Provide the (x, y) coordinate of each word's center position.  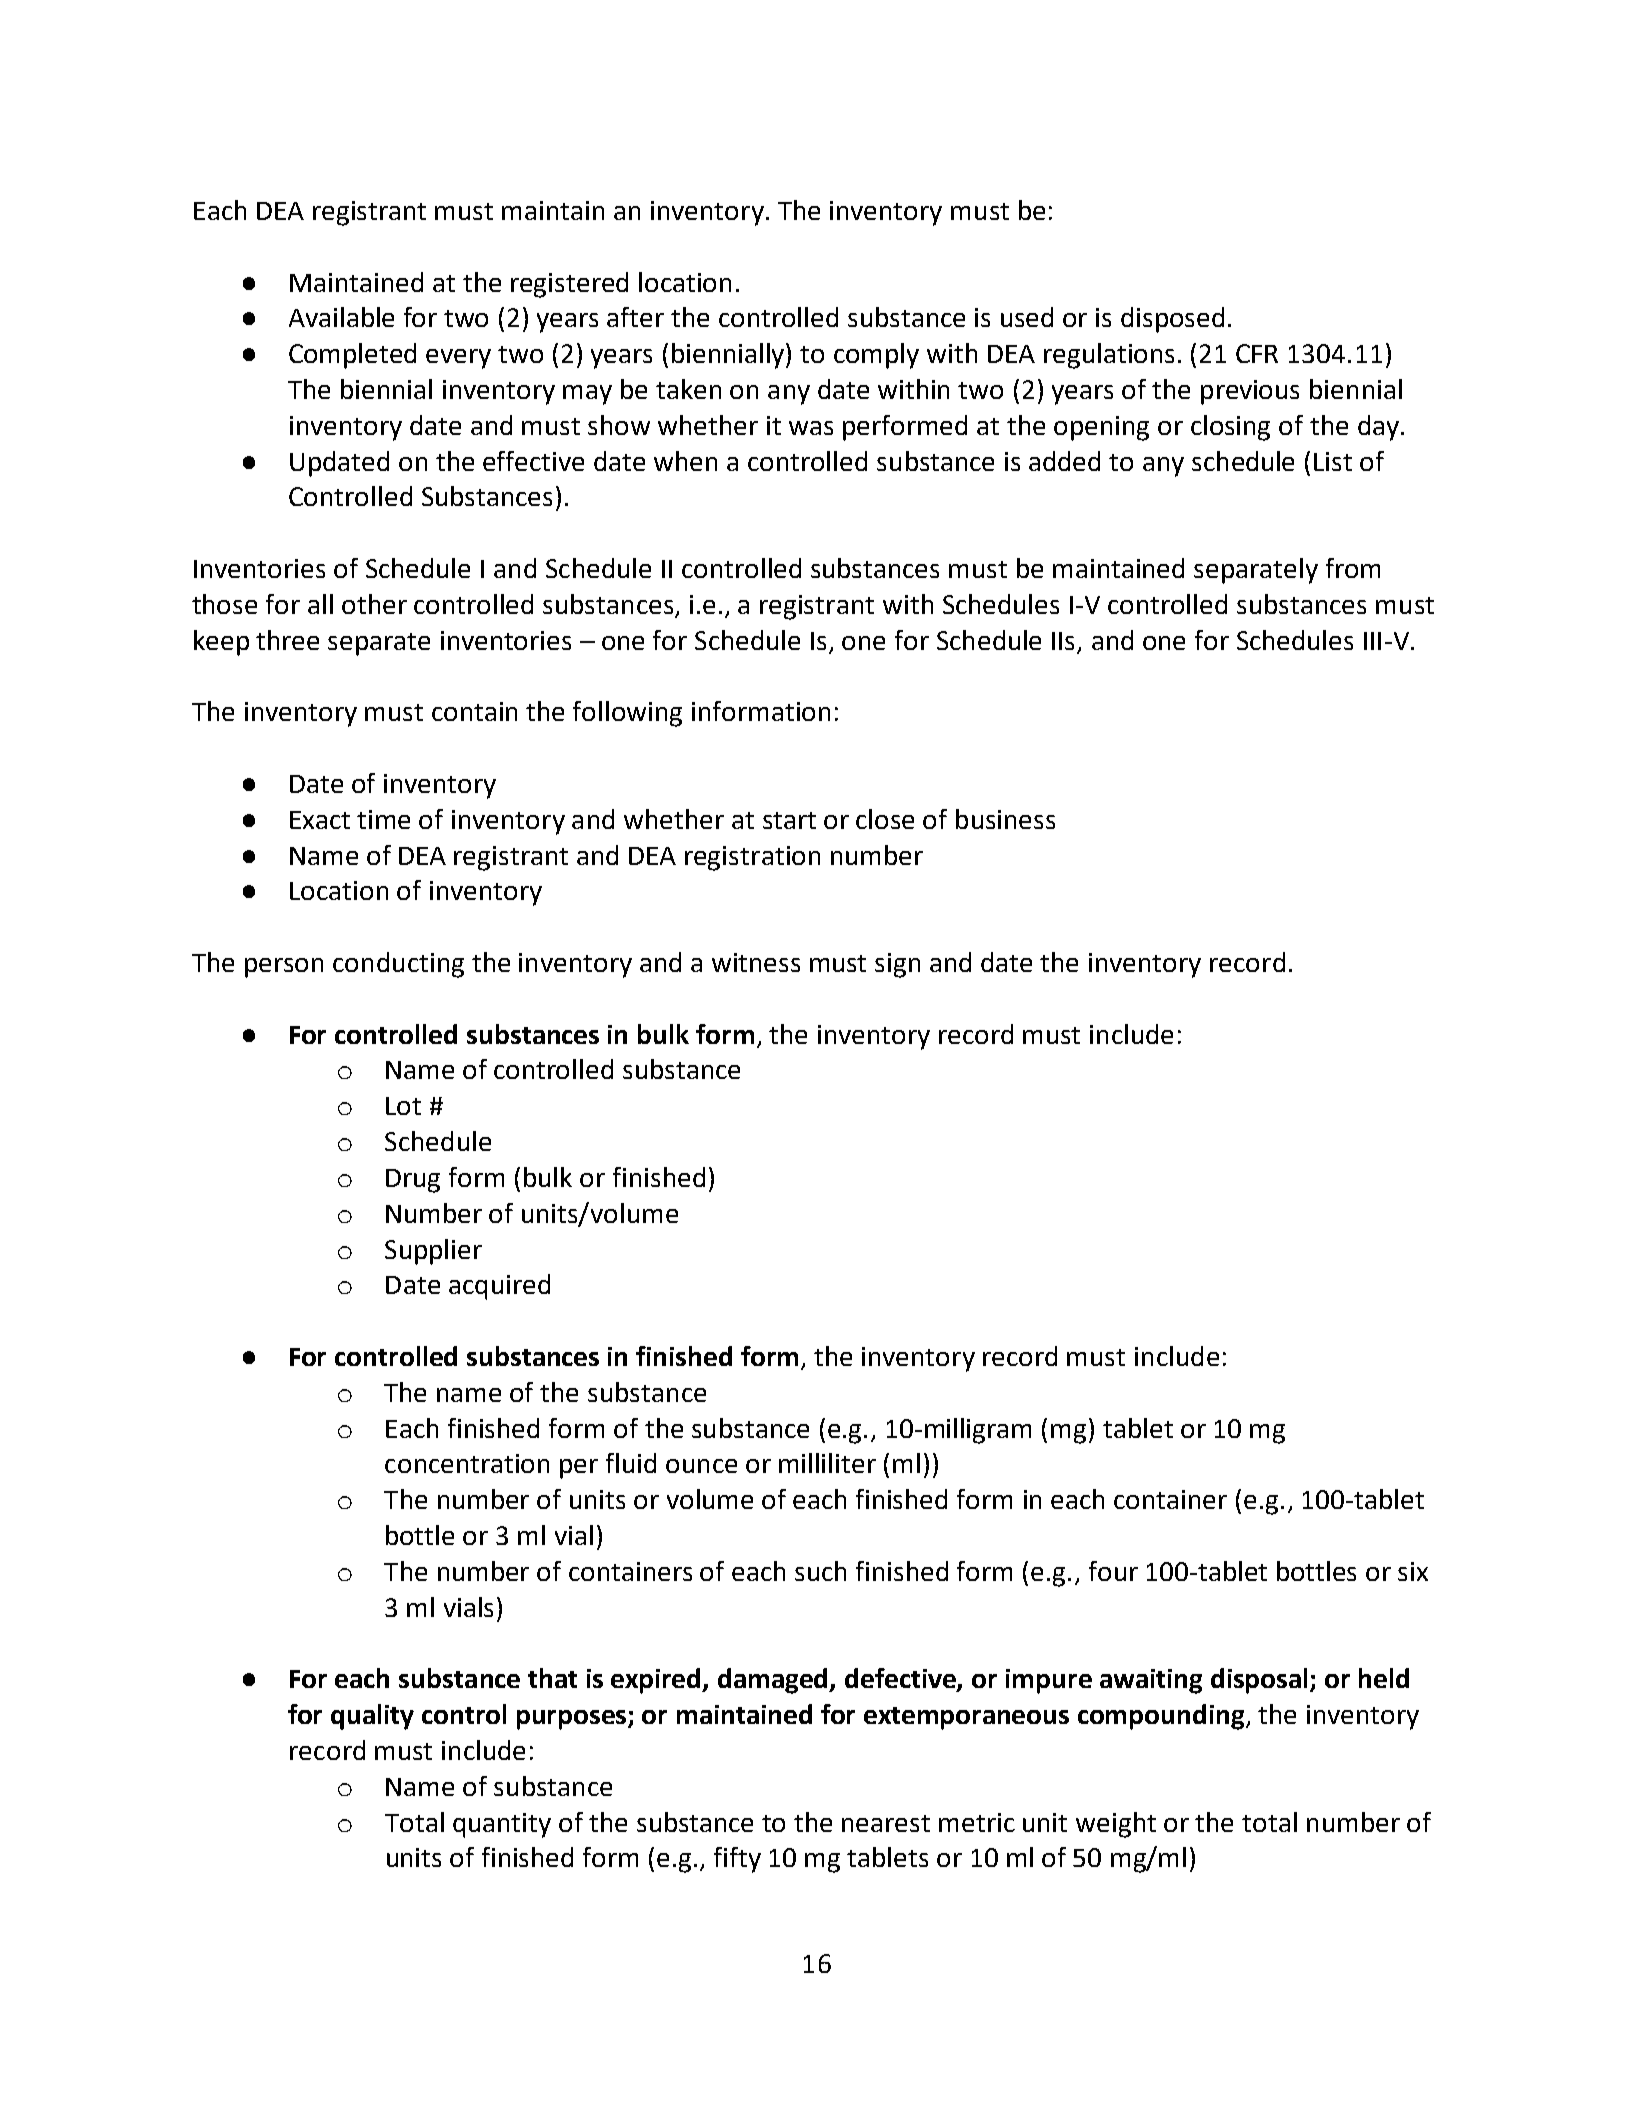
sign (897, 965)
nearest (886, 1823)
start (789, 820)
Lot (403, 1106)
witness (756, 962)
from (1353, 568)
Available (341, 317)
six (1413, 1571)
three (287, 640)
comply (876, 356)
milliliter (827, 1463)
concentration (467, 1463)
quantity (502, 1825)
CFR (1257, 353)
